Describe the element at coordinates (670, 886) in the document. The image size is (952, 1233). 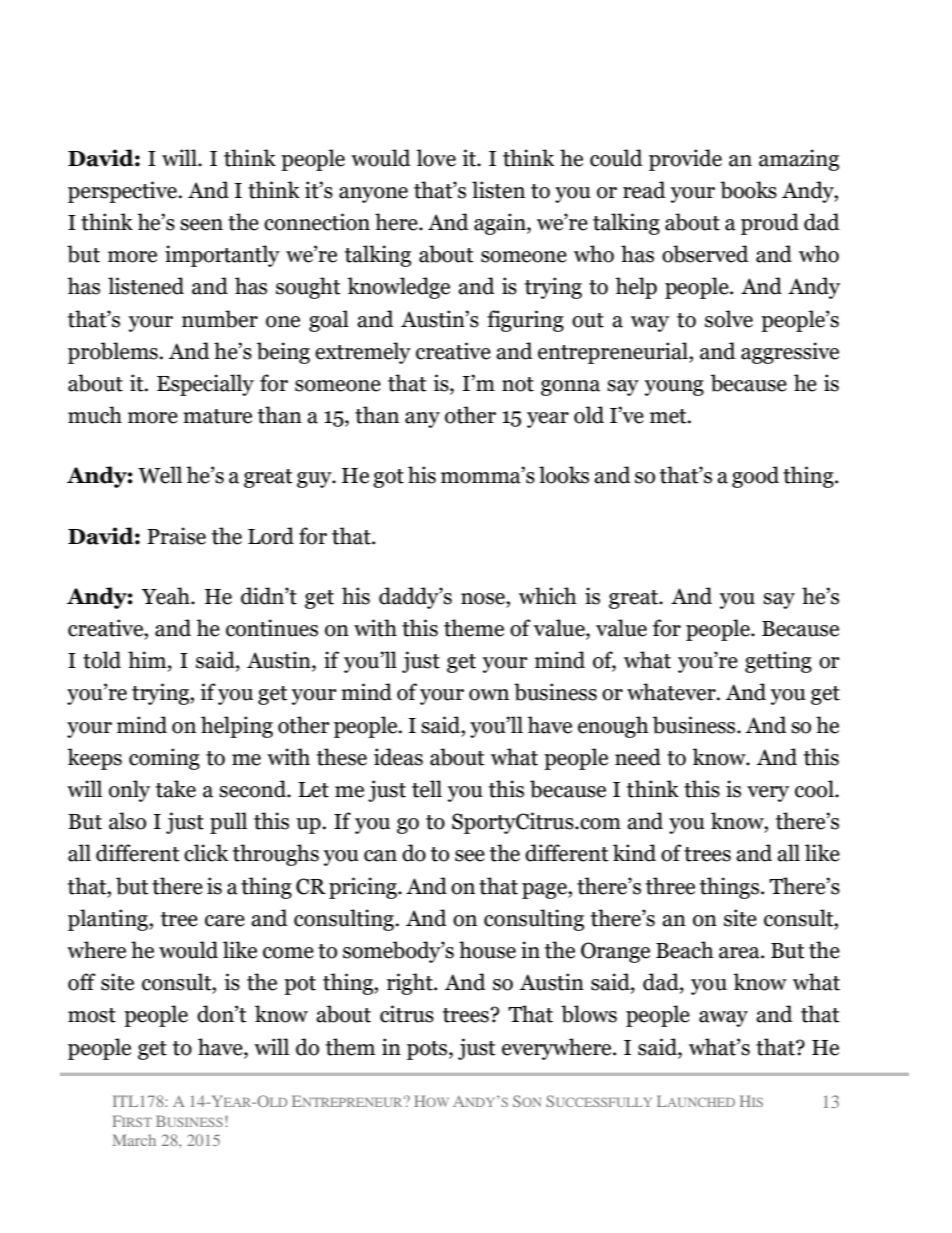
I see `three` at that location.
